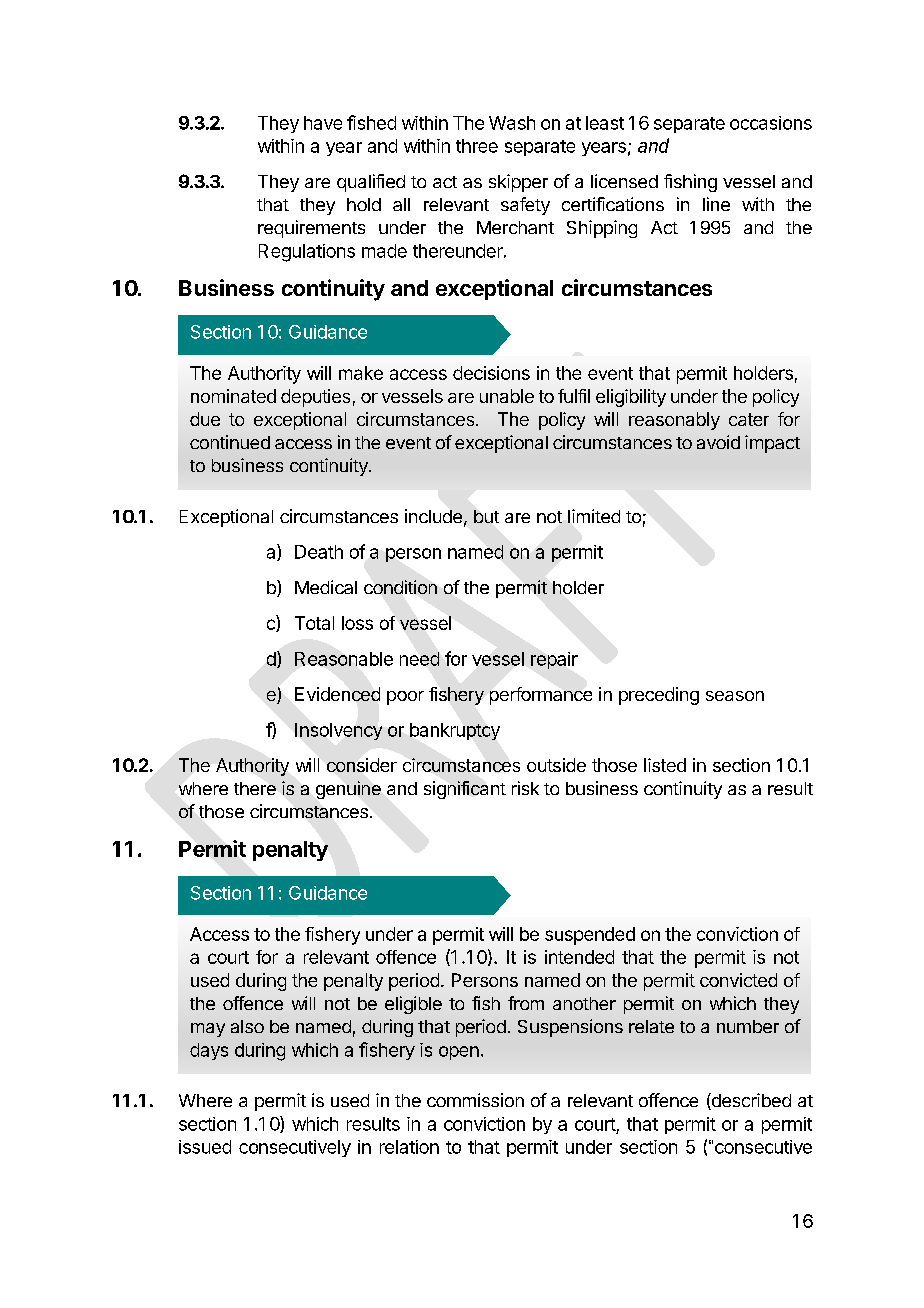  Describe the element at coordinates (314, 623) in the document. I see `Total` at that location.
